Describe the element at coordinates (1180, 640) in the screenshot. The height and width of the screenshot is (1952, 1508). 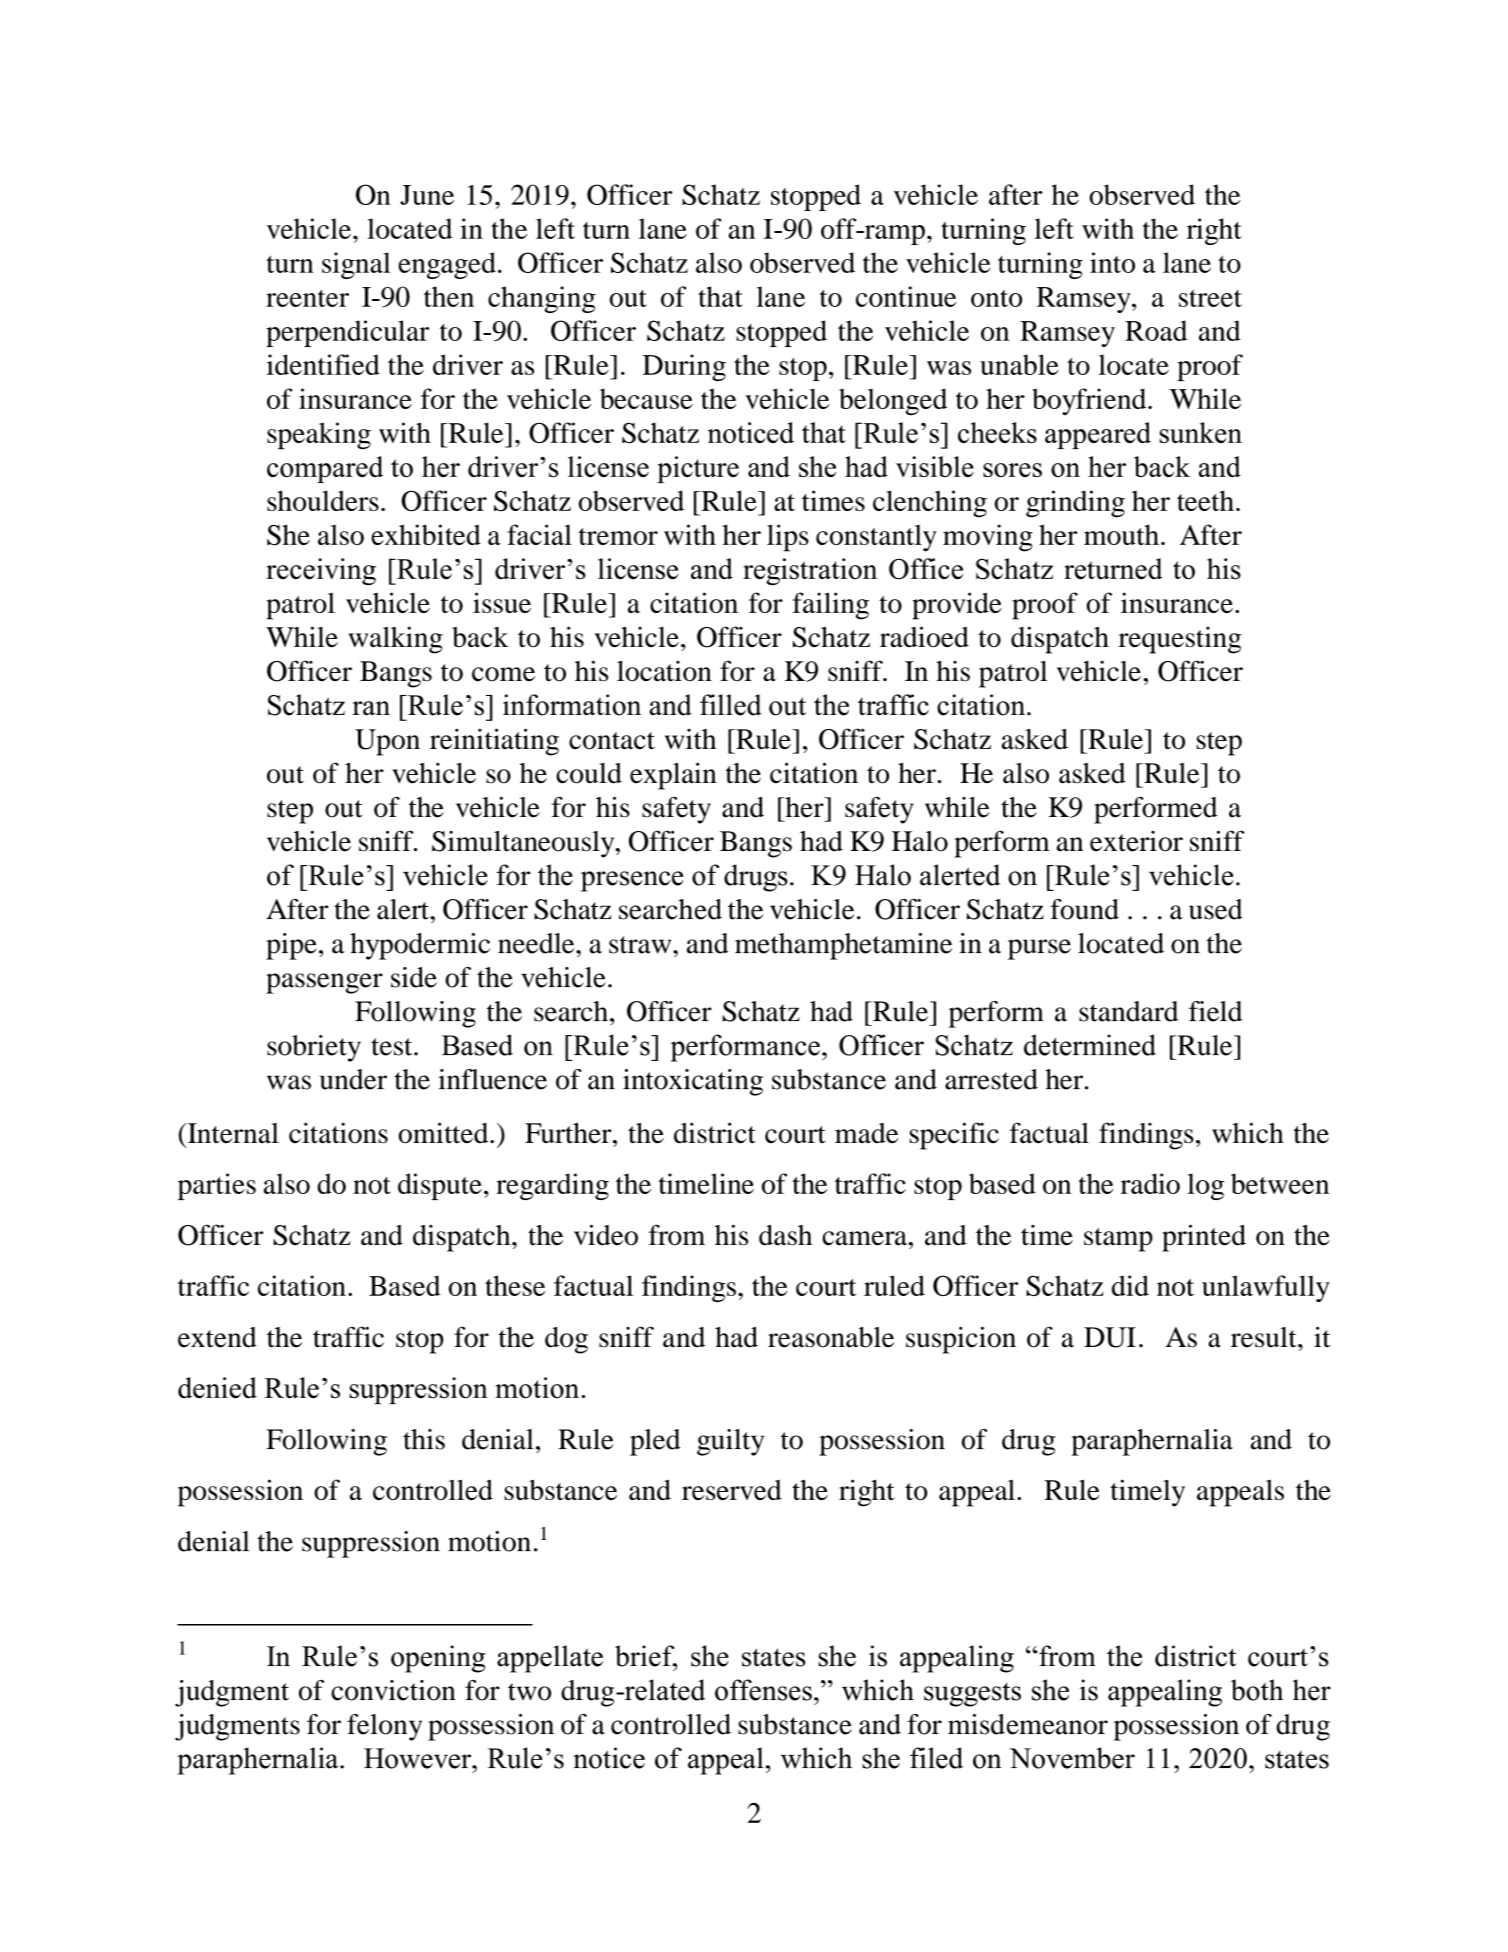
I see `requesting` at that location.
